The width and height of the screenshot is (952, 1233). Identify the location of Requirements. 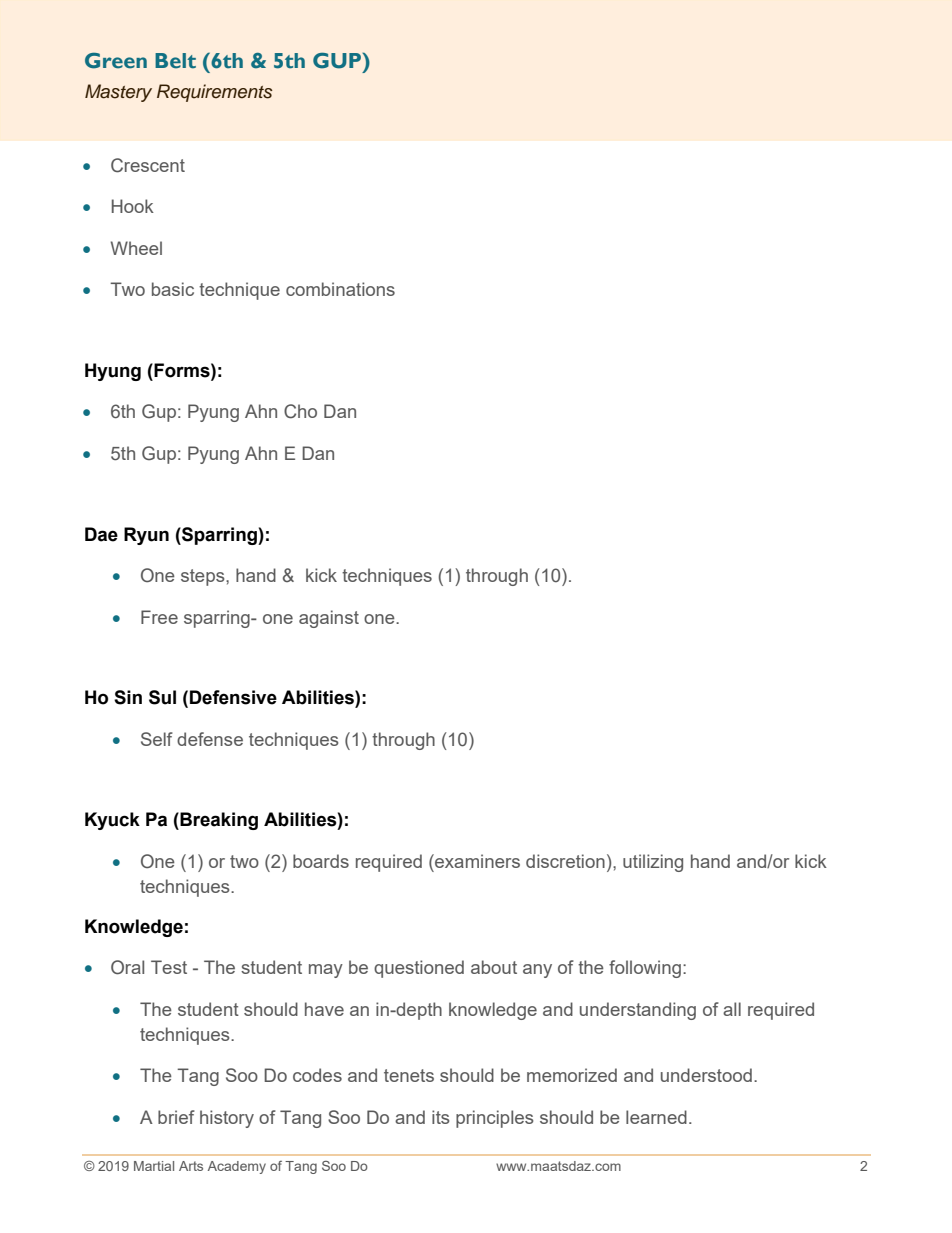
(215, 93).
